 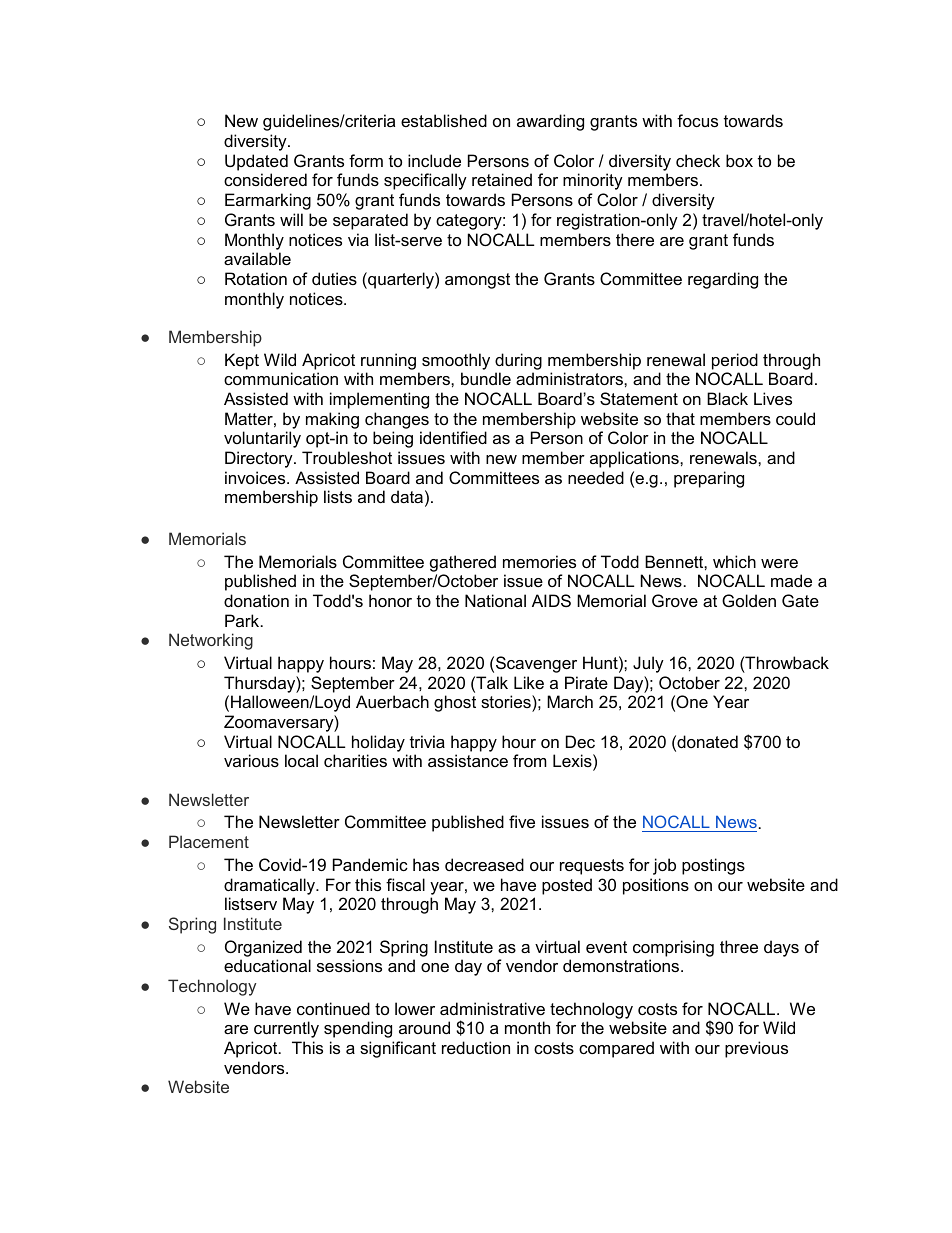 What do you see at coordinates (256, 162) in the screenshot?
I see `Updated` at bounding box center [256, 162].
